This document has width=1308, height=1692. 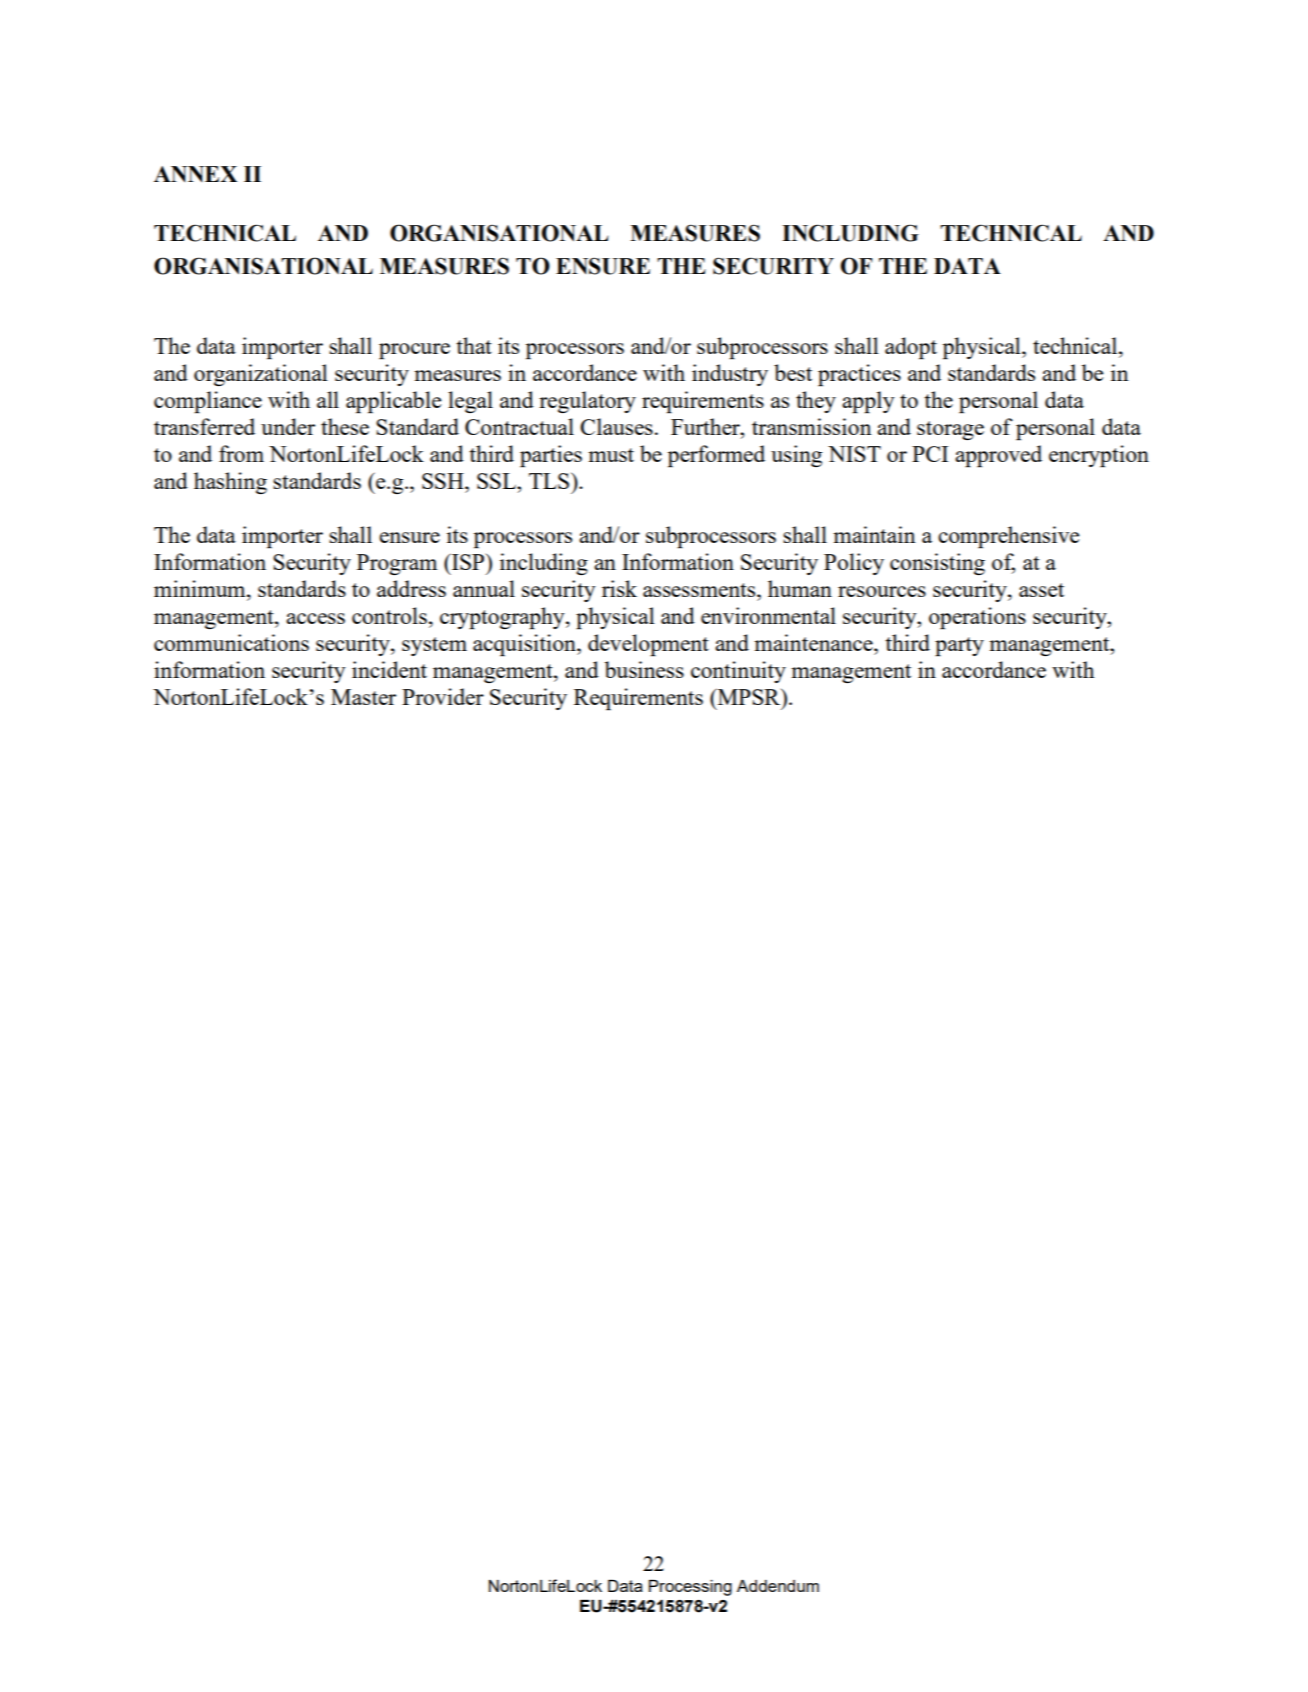 What do you see at coordinates (1008, 537) in the document?
I see `comprehensive` at bounding box center [1008, 537].
